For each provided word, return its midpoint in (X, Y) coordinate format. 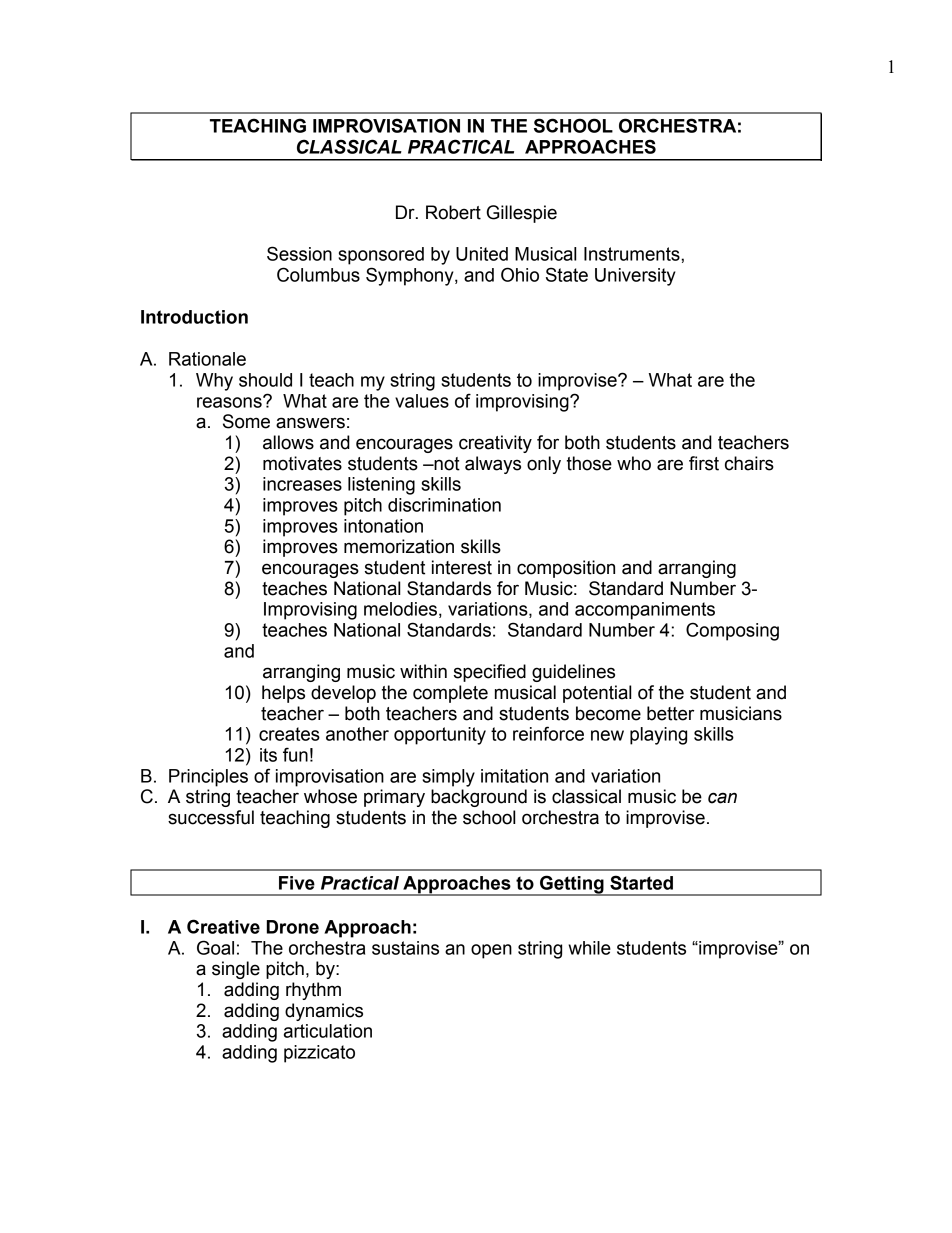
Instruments (633, 254)
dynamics (324, 1012)
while (589, 948)
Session (299, 253)
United (482, 254)
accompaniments (645, 611)
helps (283, 694)
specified (490, 673)
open (491, 951)
